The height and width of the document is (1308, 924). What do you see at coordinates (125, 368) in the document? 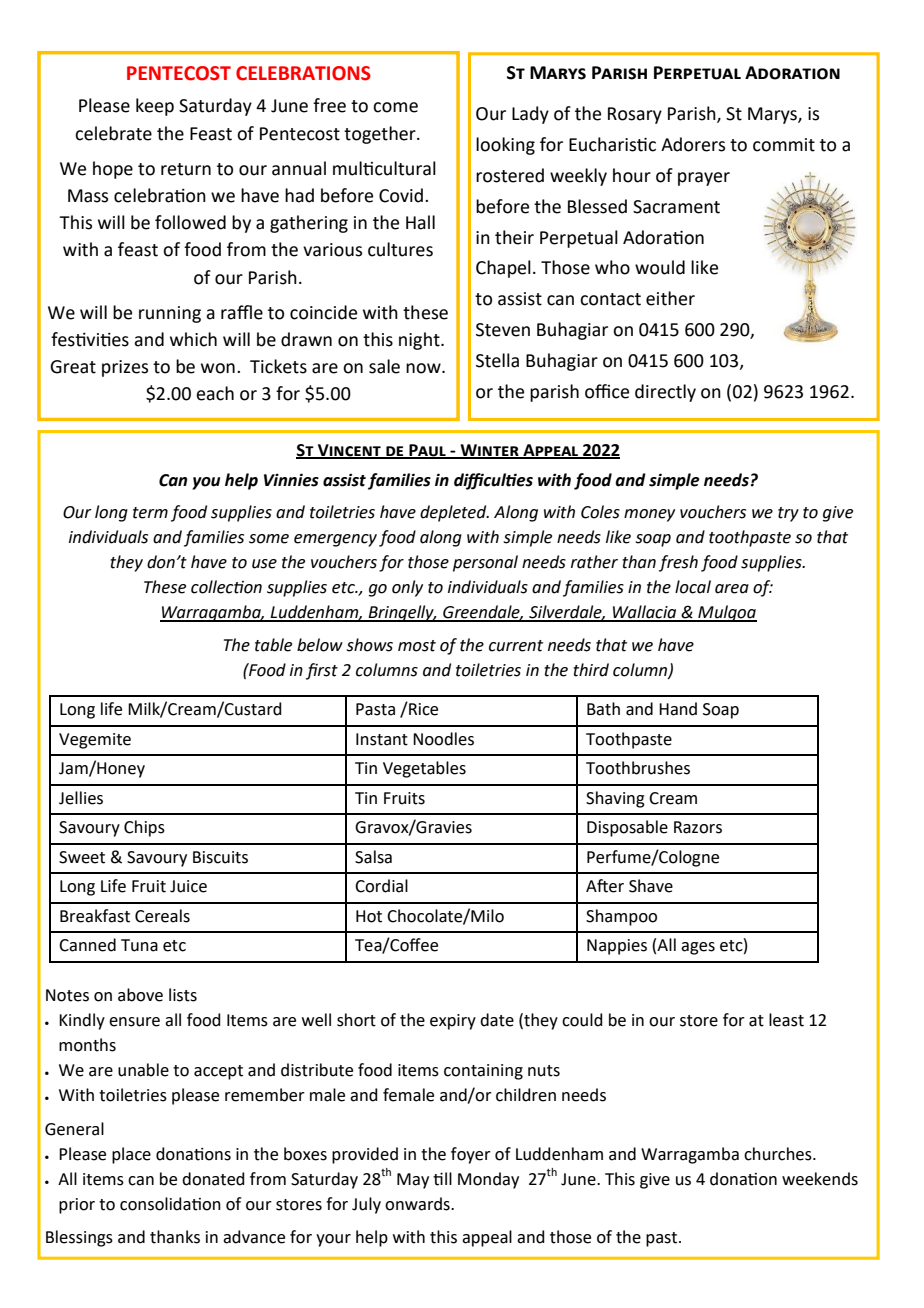
I see `prizes` at bounding box center [125, 368].
